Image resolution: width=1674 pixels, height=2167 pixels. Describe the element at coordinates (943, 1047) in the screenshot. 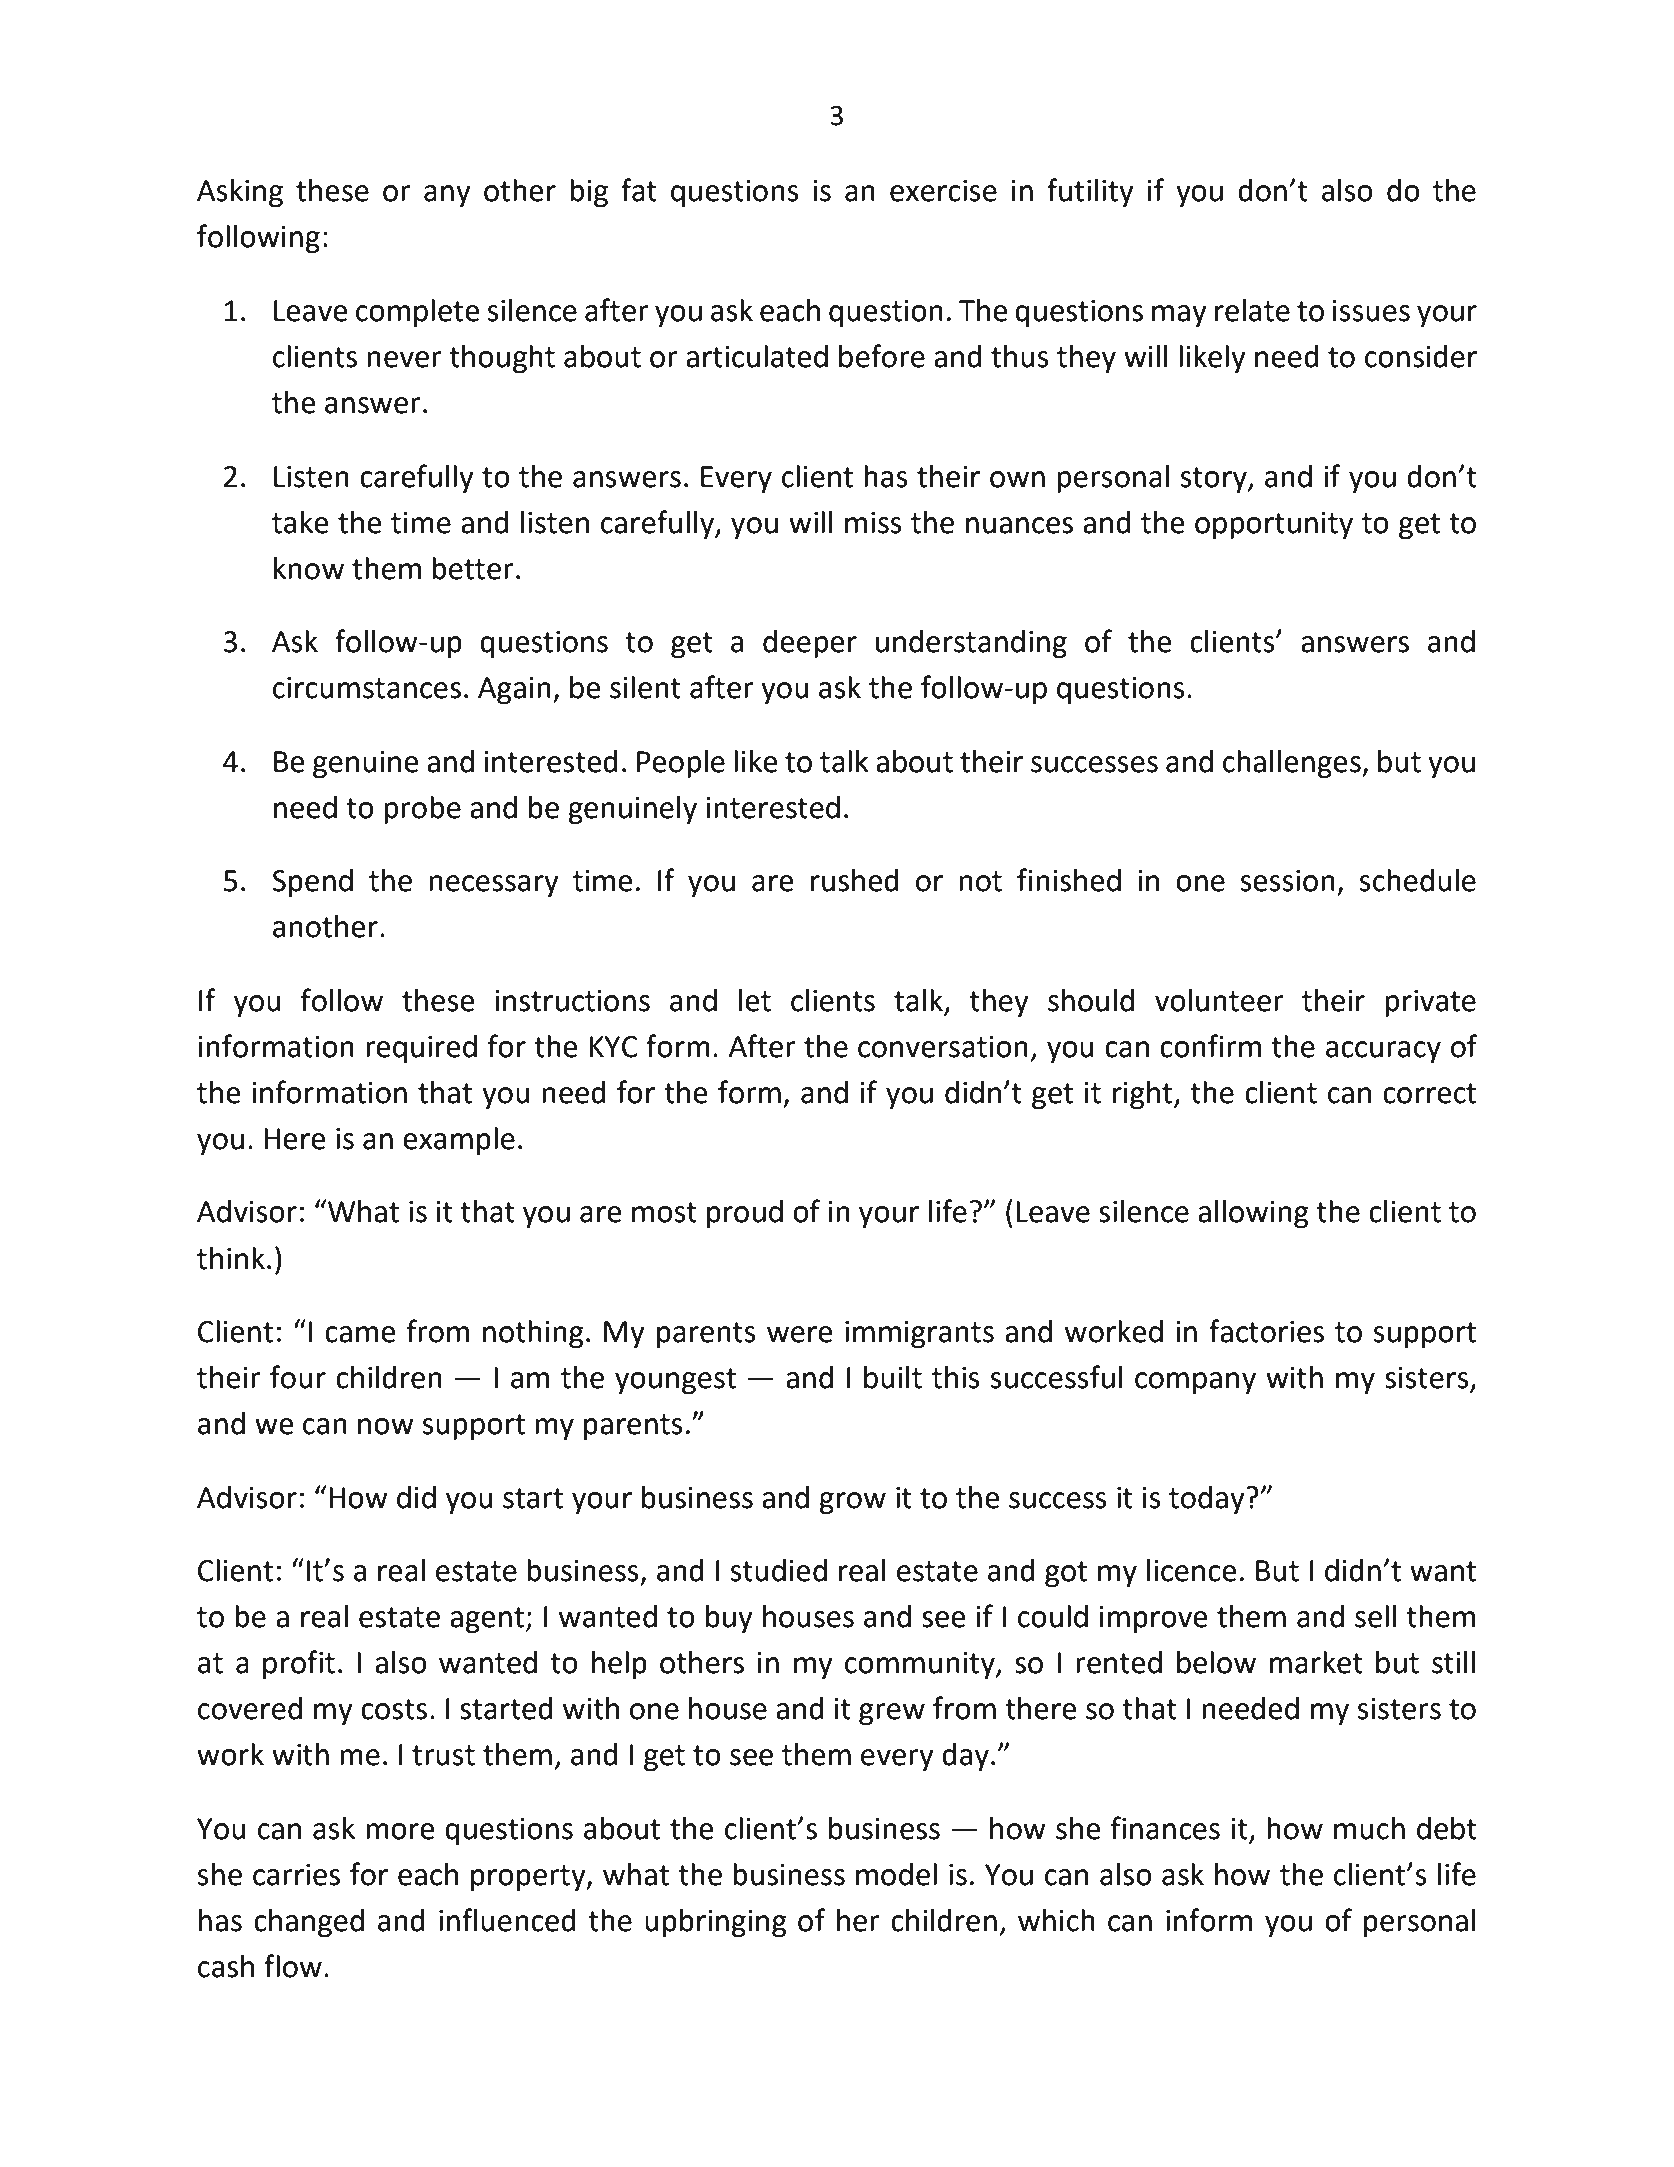

I see `conversation` at that location.
